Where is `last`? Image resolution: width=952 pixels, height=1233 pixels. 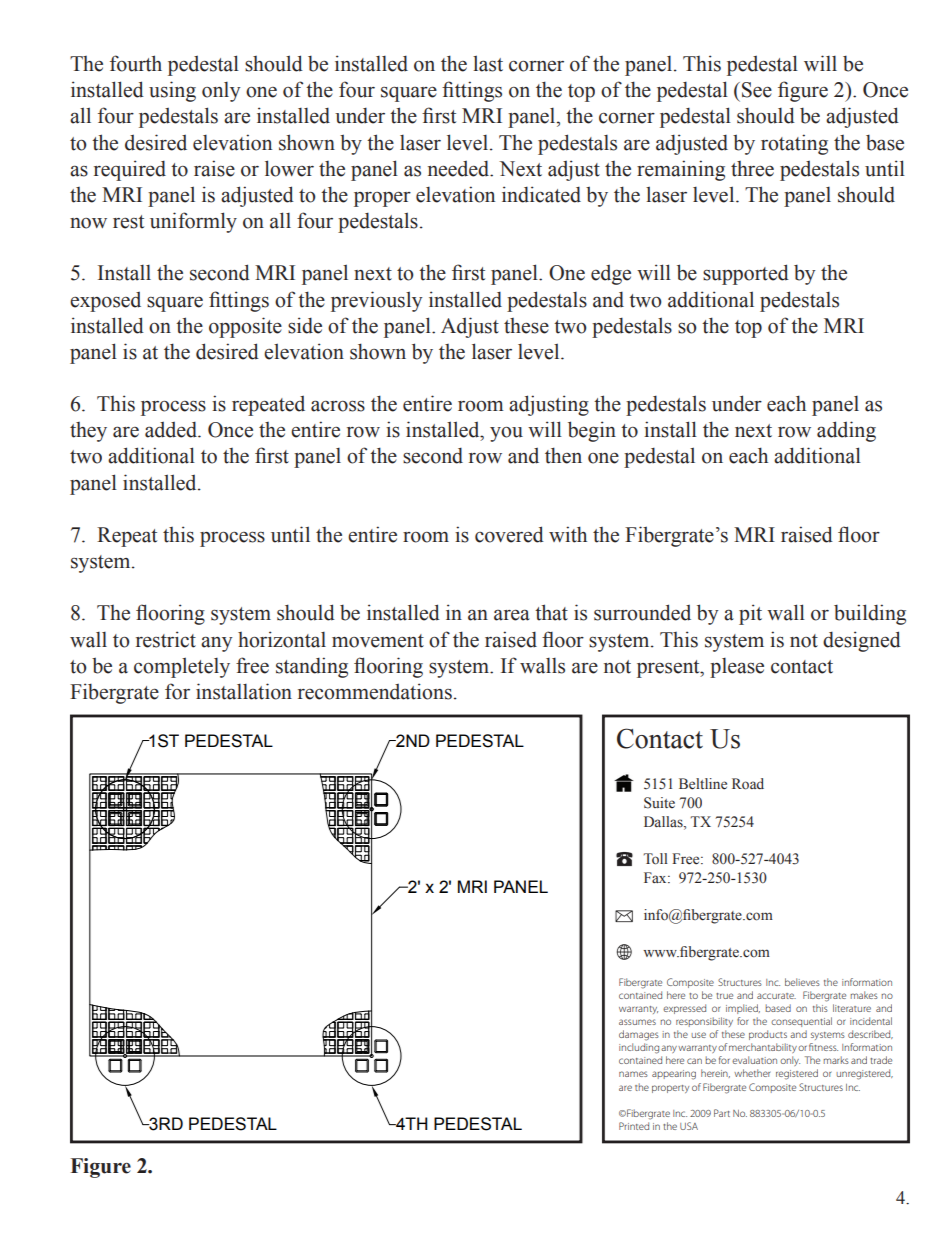 last is located at coordinates (488, 63).
